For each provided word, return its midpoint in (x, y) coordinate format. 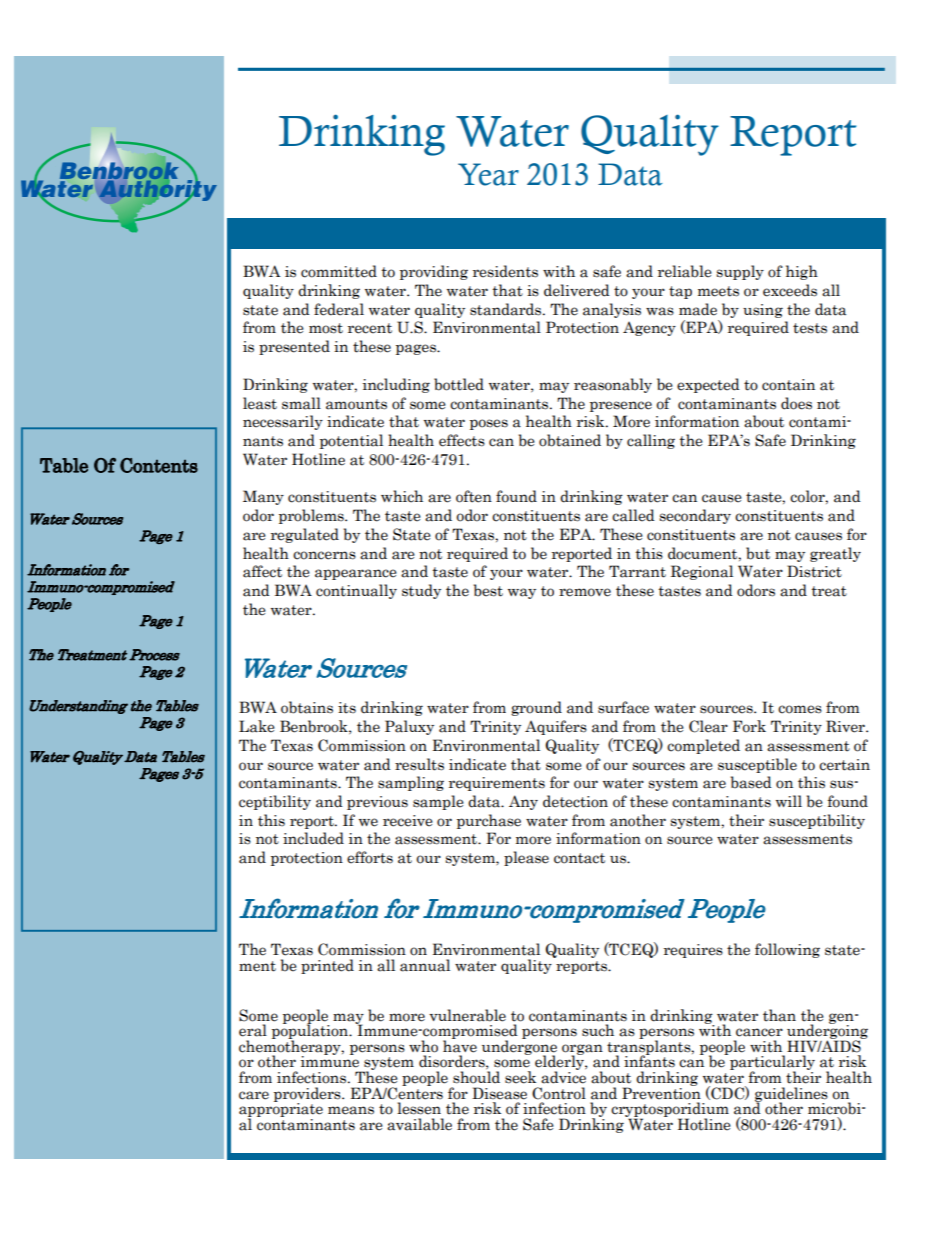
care (254, 1095)
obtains (307, 707)
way (522, 593)
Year (488, 174)
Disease (499, 1093)
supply (740, 272)
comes (800, 709)
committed (339, 271)
